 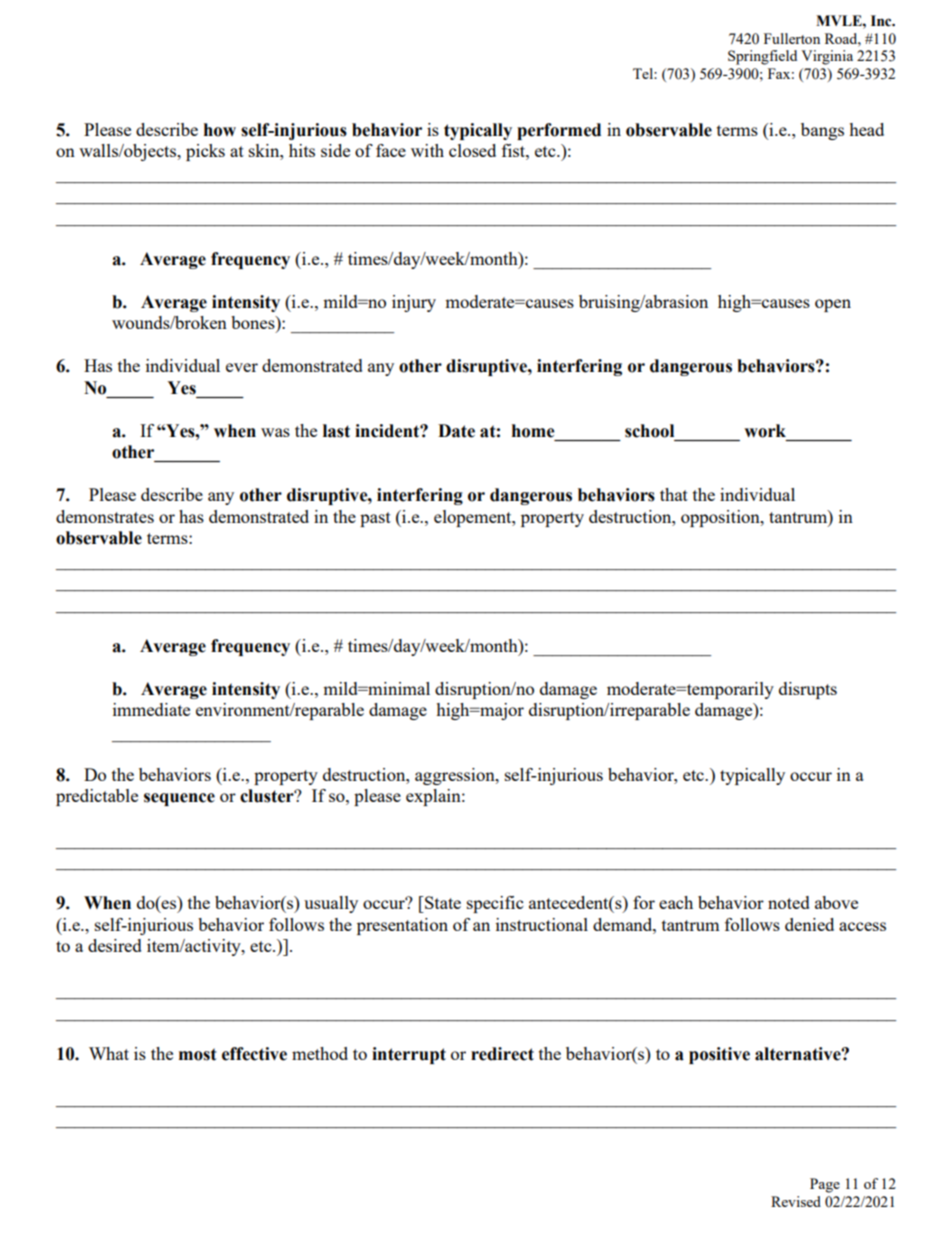 I want to click on Springfield, so click(x=762, y=57).
